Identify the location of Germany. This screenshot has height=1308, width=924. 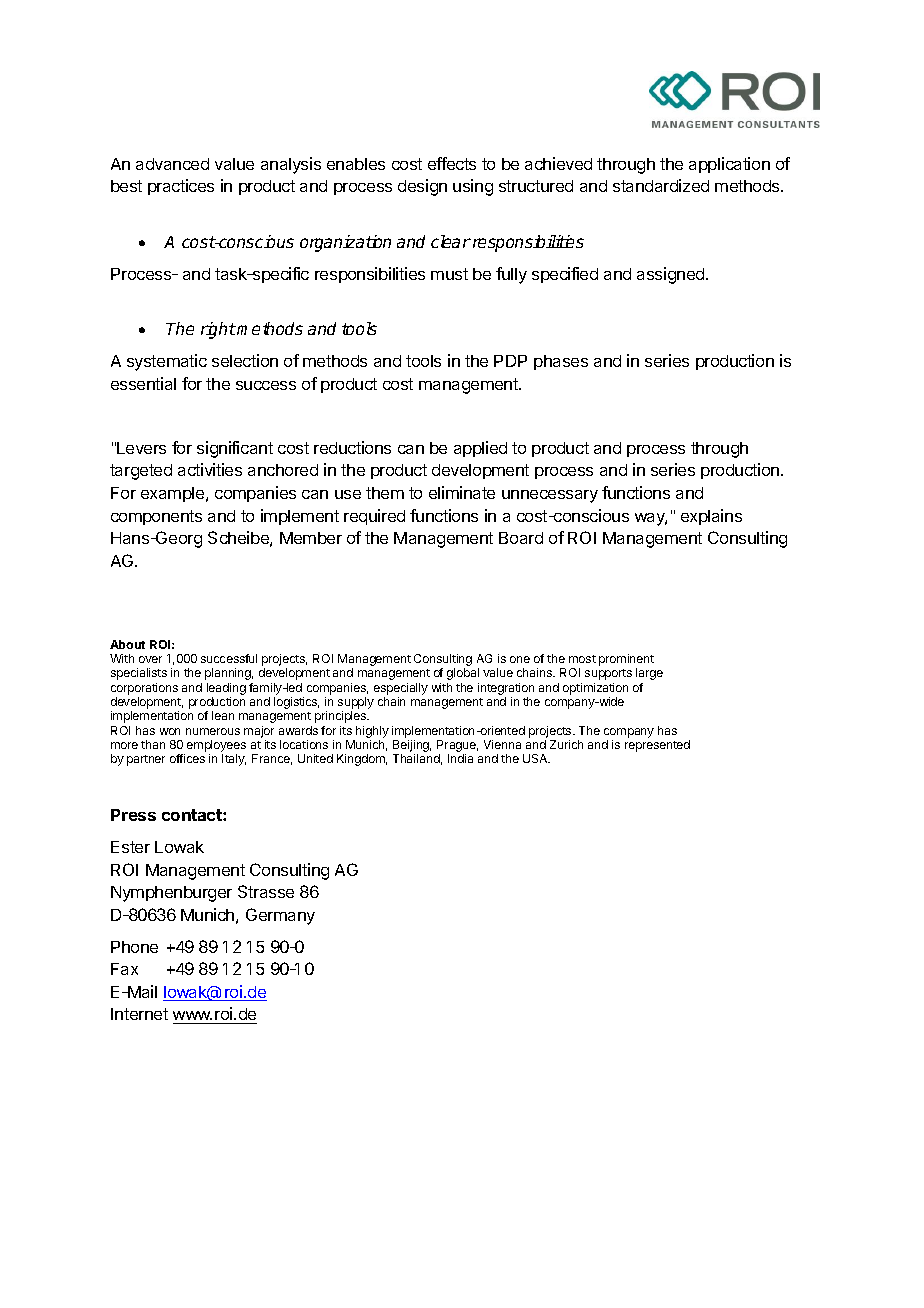
(280, 916).
